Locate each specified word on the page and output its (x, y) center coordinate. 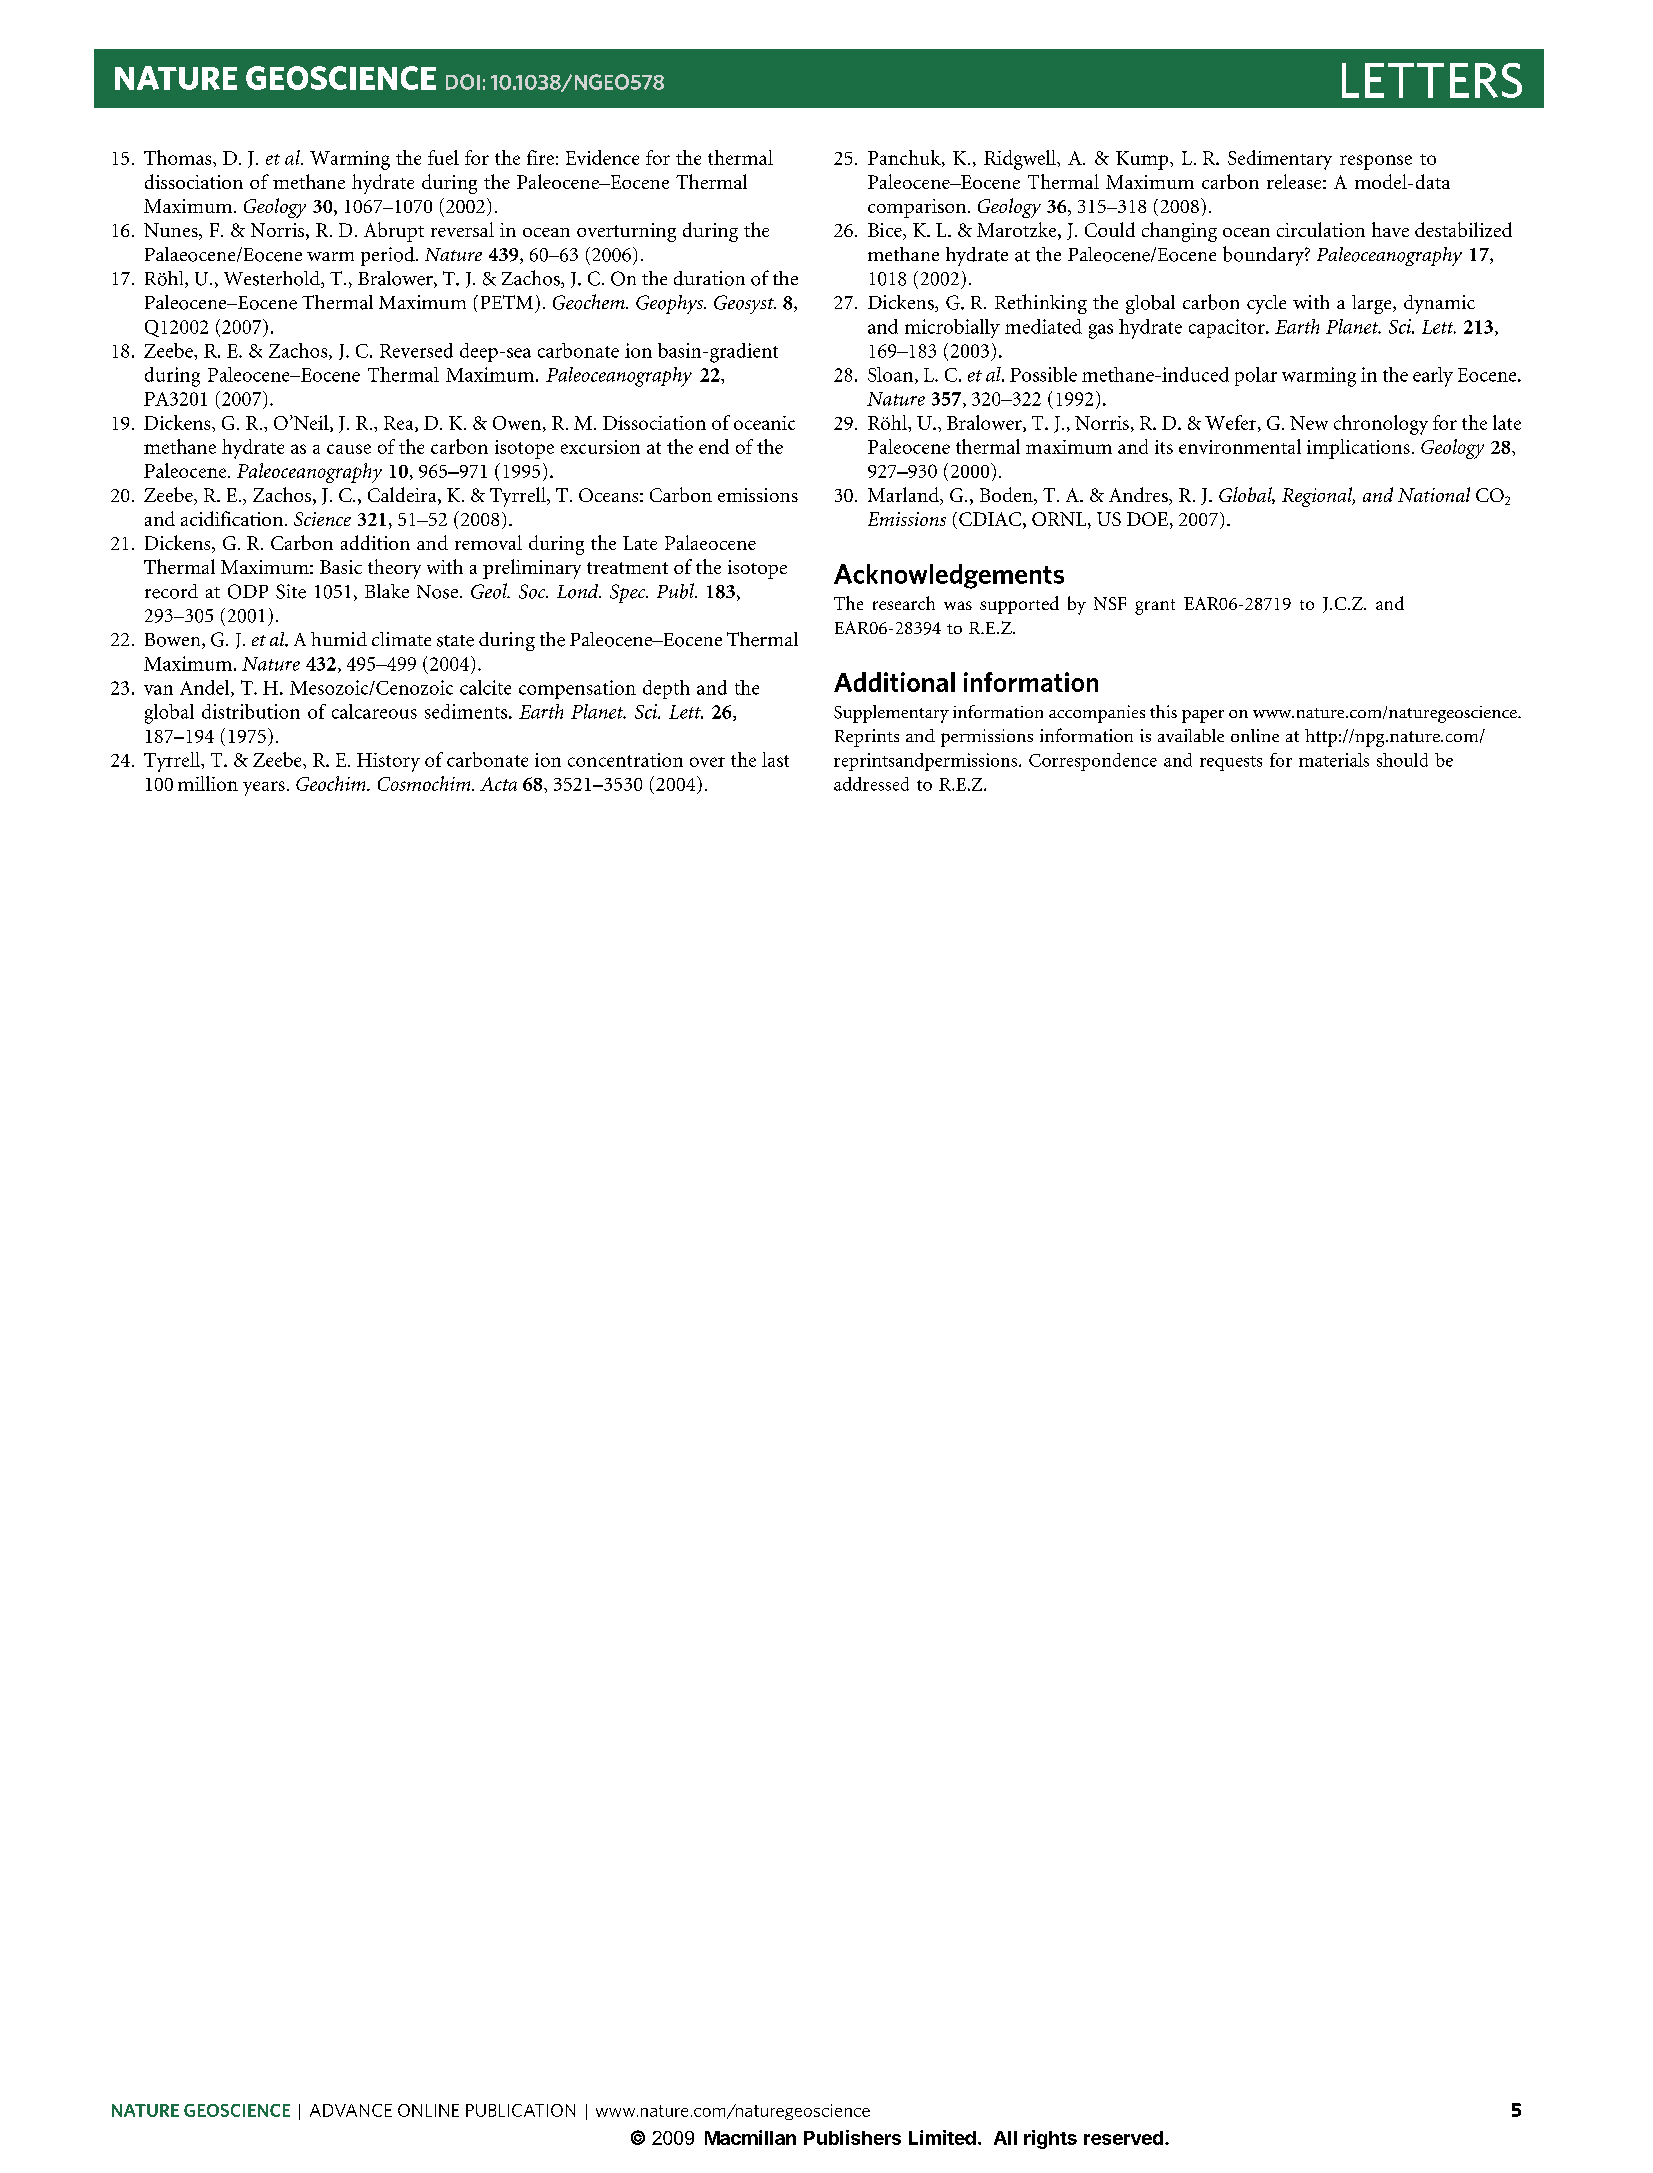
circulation (1321, 229)
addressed (871, 784)
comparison (918, 208)
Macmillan (750, 2137)
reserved (1123, 2138)
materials (1334, 760)
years (264, 788)
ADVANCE (351, 2110)
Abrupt (394, 232)
